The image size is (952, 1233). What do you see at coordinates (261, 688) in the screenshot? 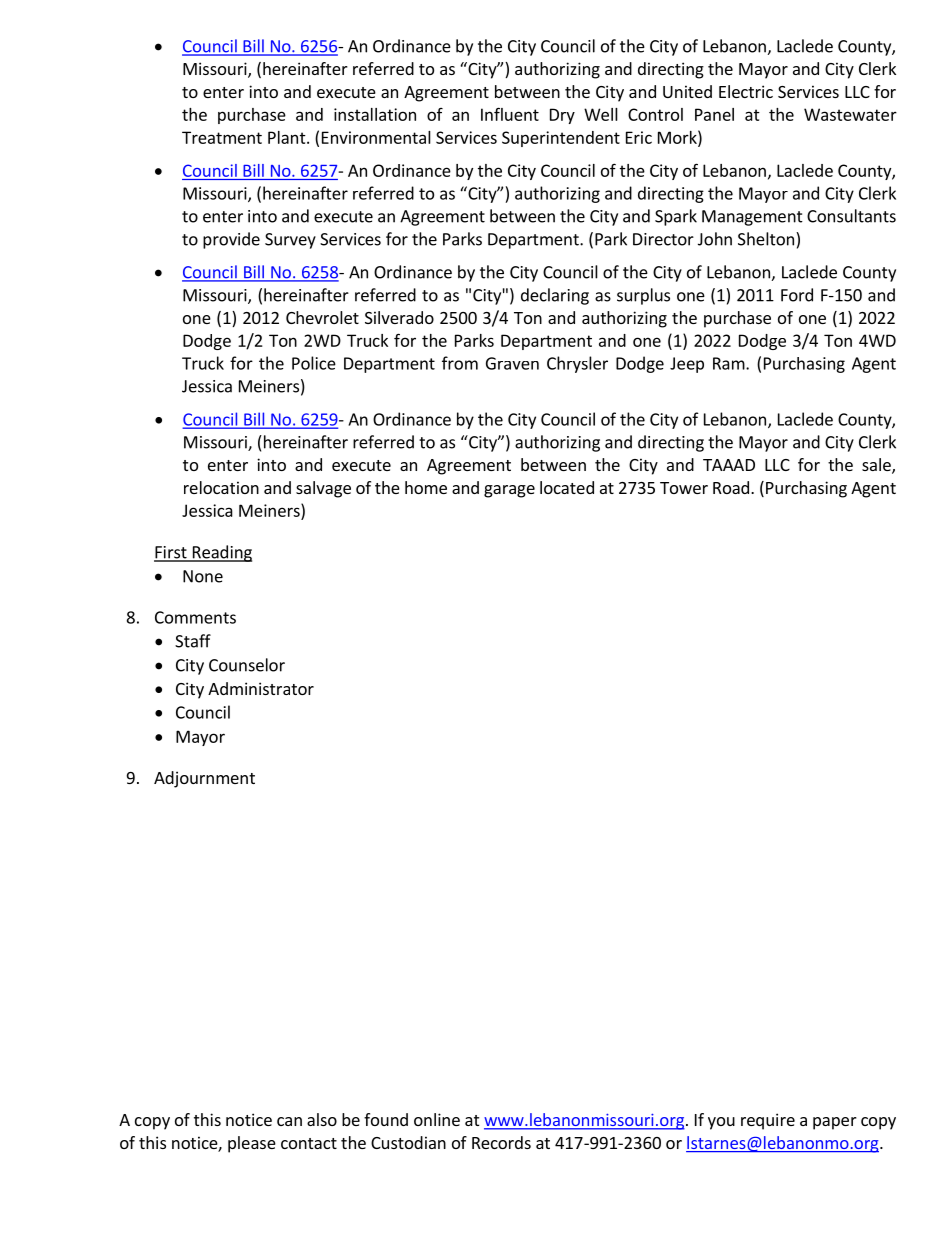
I see `Administrator` at bounding box center [261, 688].
